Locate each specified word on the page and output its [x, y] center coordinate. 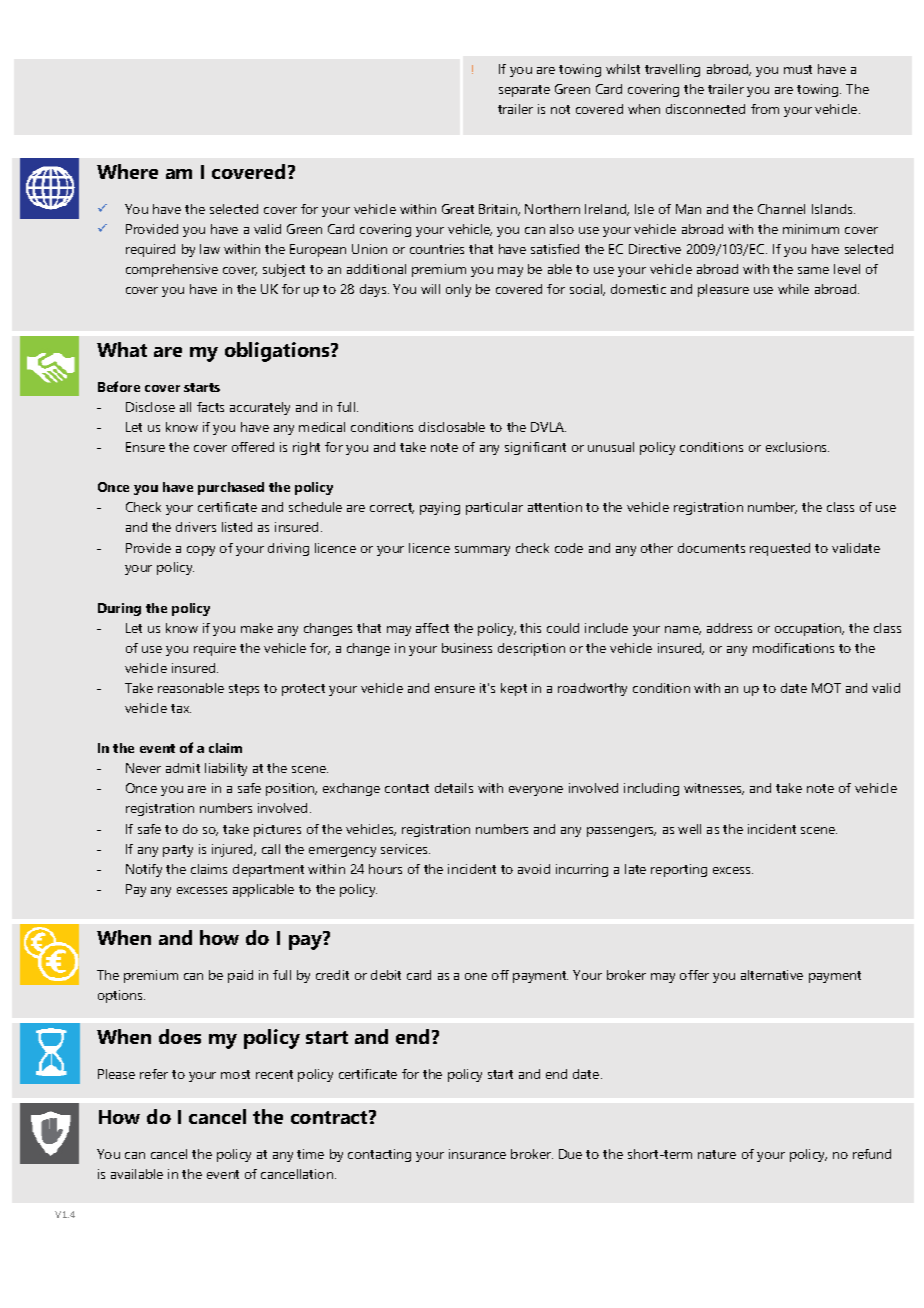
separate [524, 91]
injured [233, 850]
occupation [809, 629]
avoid [534, 869]
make [257, 628]
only [458, 290]
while [793, 289]
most [235, 1074]
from [765, 109]
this [530, 628]
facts [210, 407]
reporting [679, 870]
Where [127, 171]
